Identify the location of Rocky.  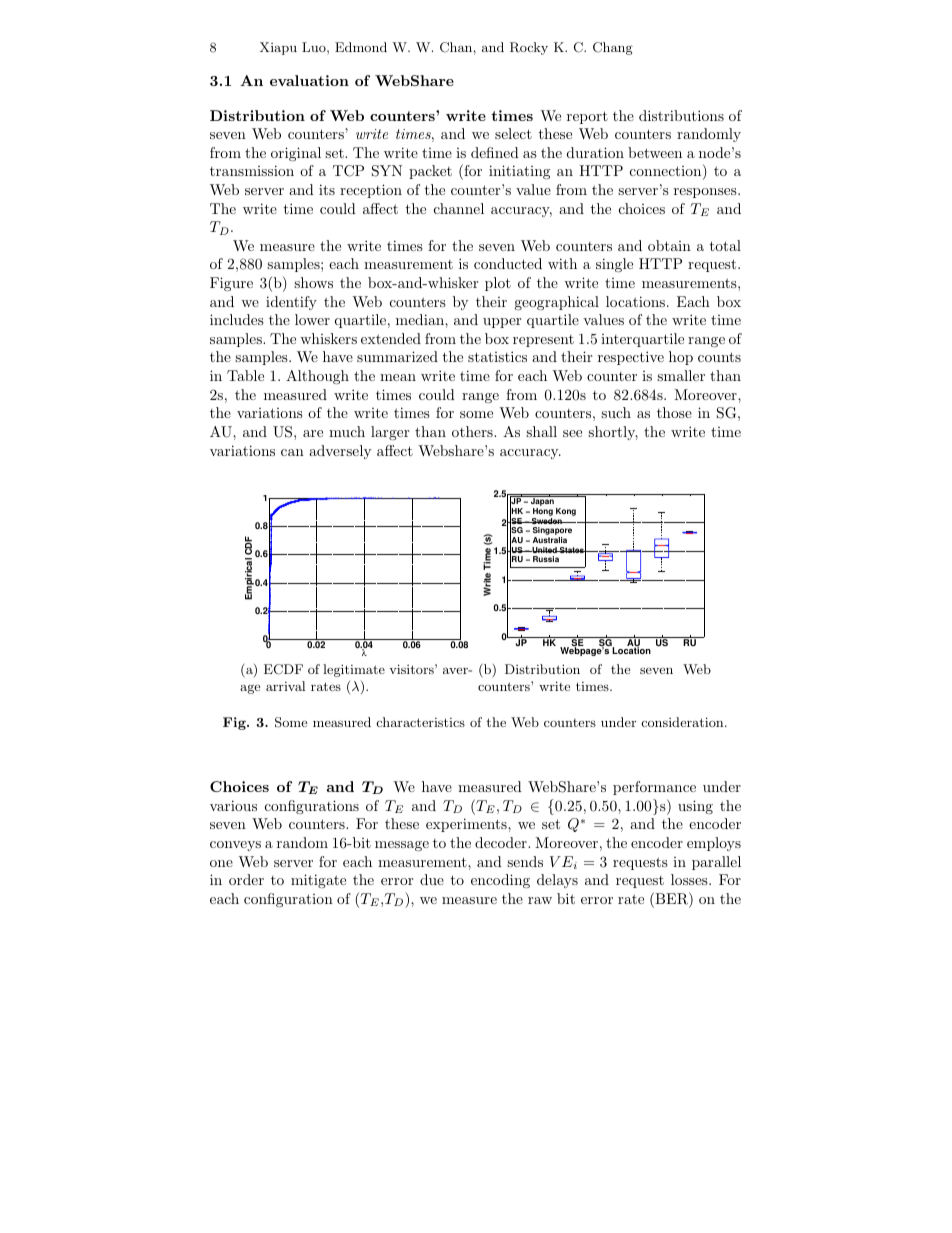
(529, 48).
